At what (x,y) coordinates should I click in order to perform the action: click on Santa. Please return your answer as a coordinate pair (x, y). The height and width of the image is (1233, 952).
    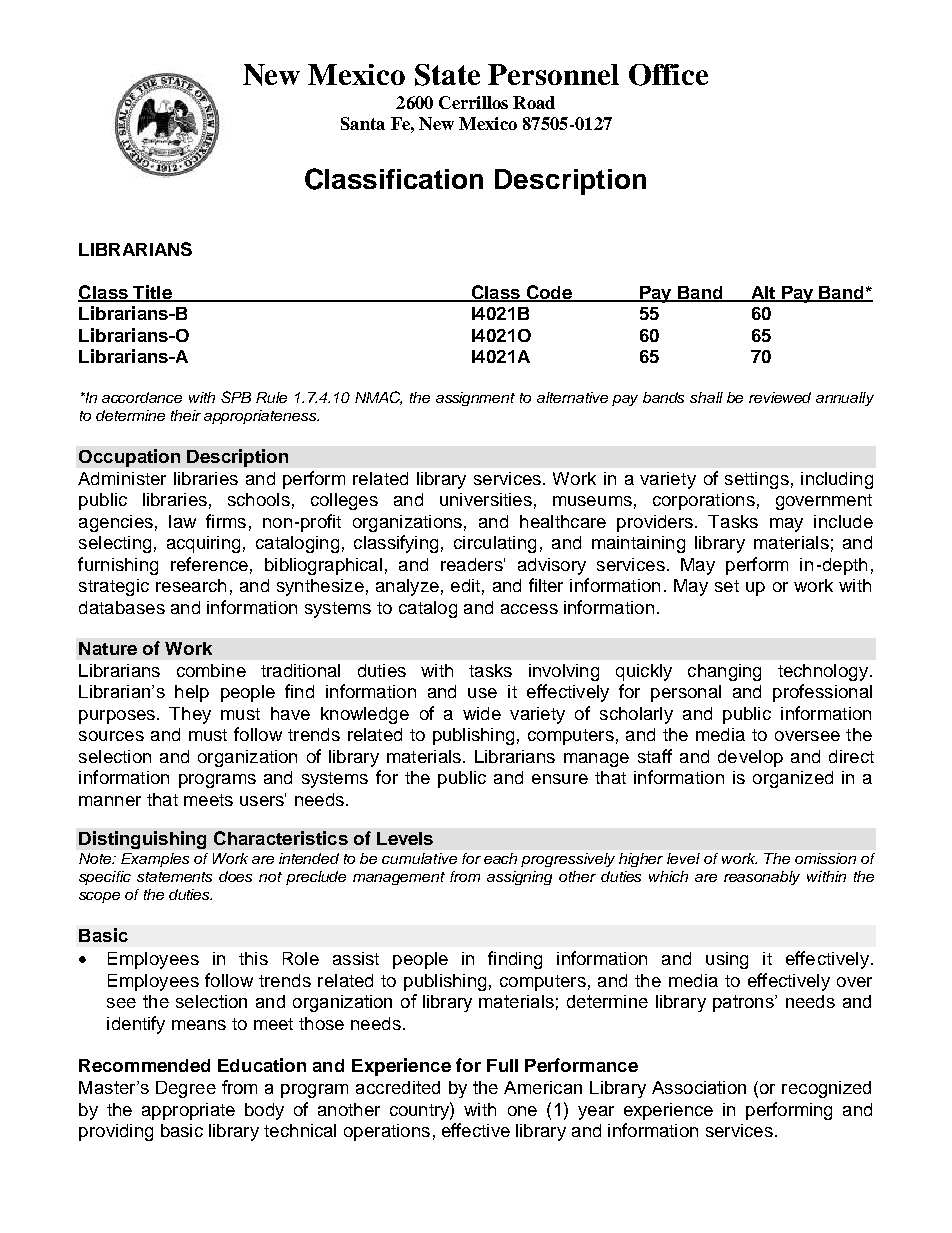
    Looking at the image, I should click on (363, 123).
